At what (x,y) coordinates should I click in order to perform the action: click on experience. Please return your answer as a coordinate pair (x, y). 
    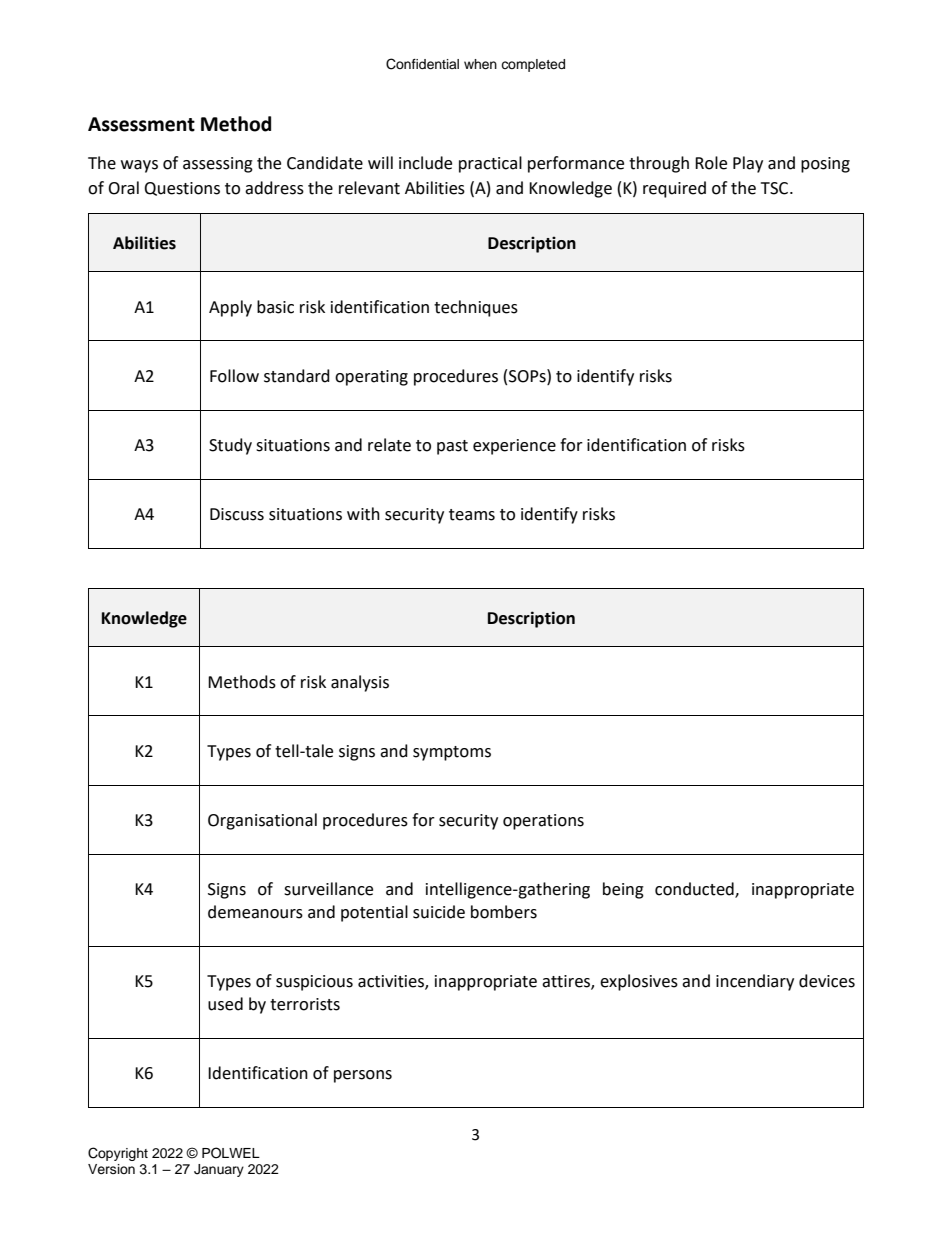
    Looking at the image, I should click on (514, 447).
